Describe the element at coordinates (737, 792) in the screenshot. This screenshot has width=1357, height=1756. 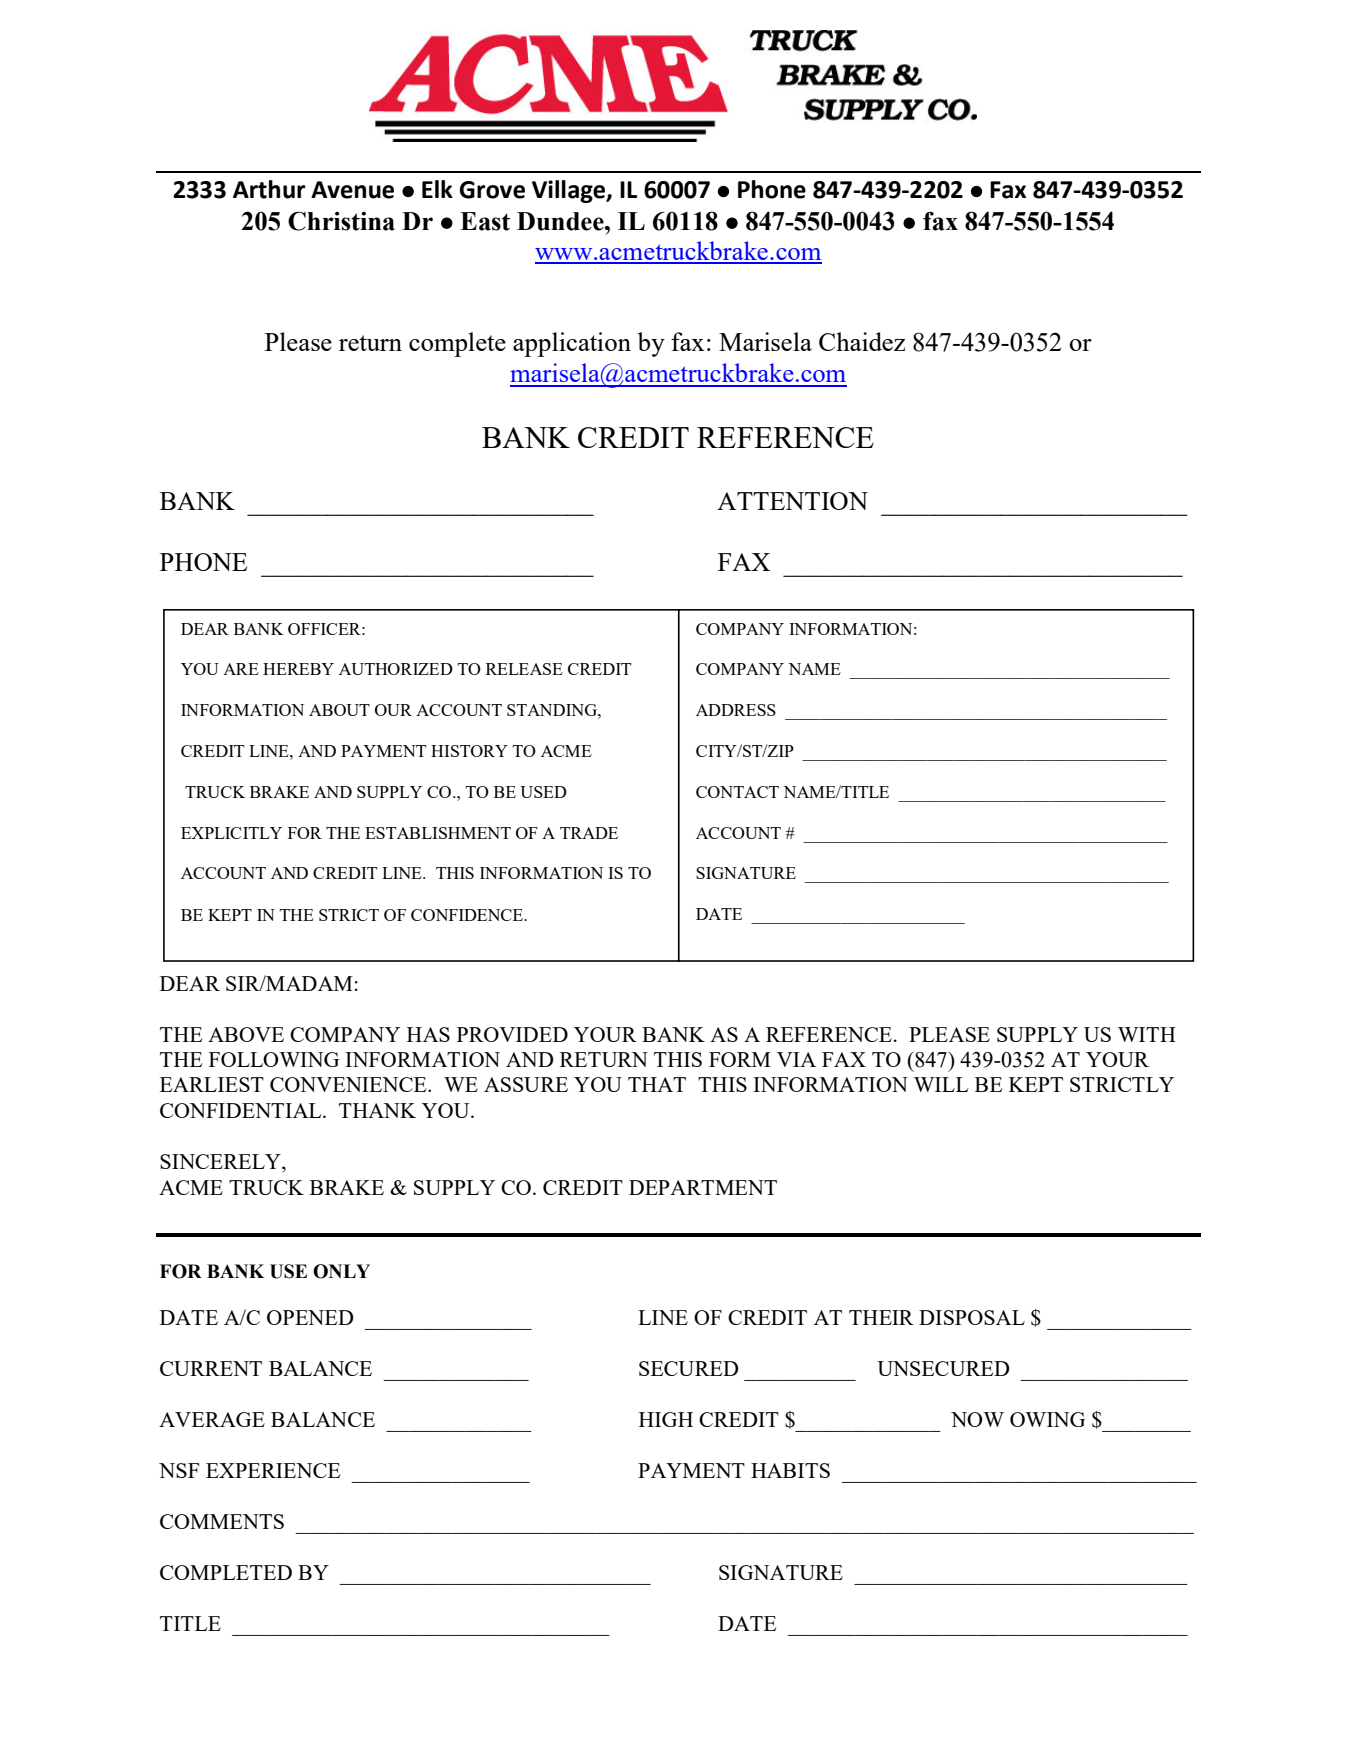
I see `CONTACT` at that location.
